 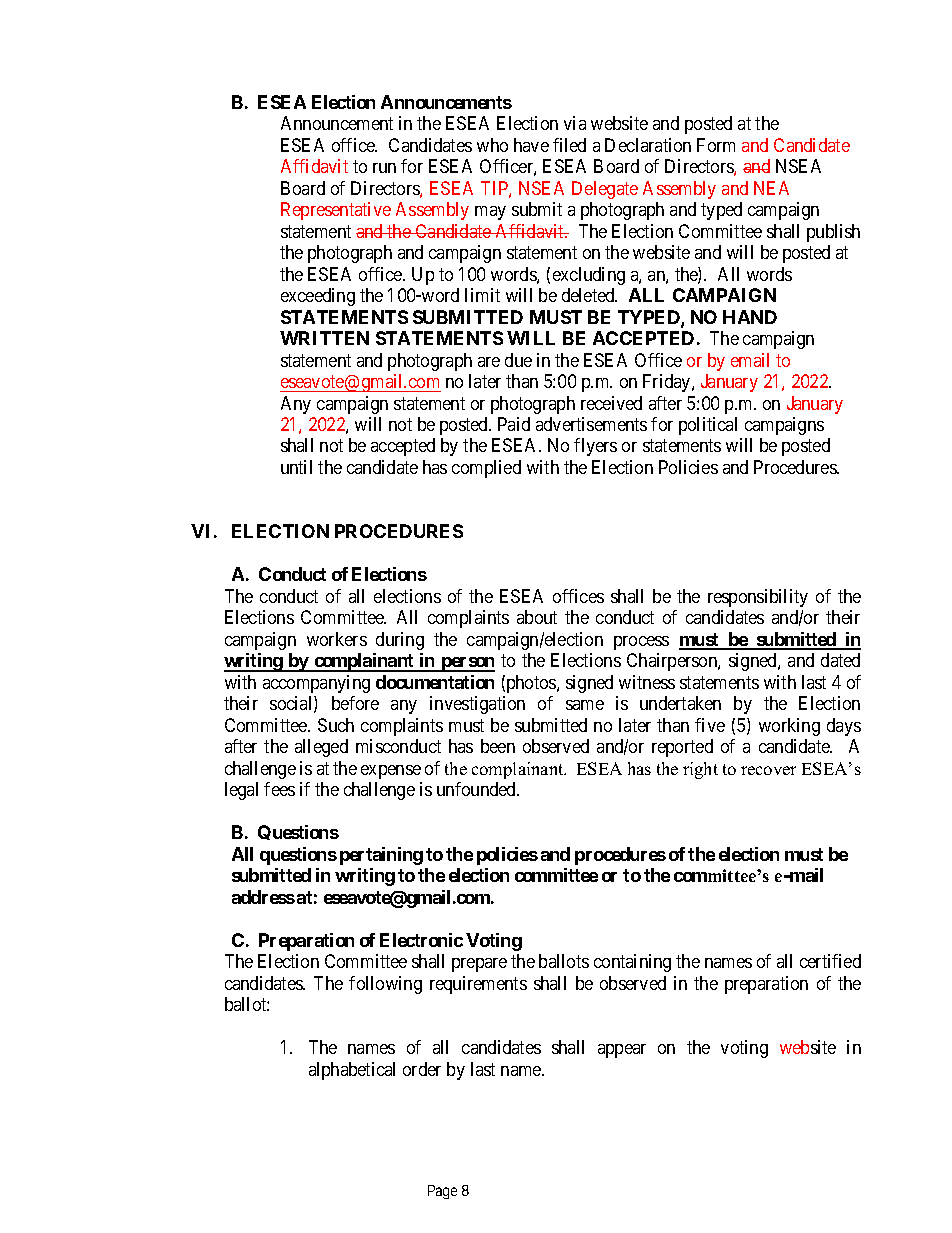 What do you see at coordinates (531, 145) in the page?
I see `have` at bounding box center [531, 145].
